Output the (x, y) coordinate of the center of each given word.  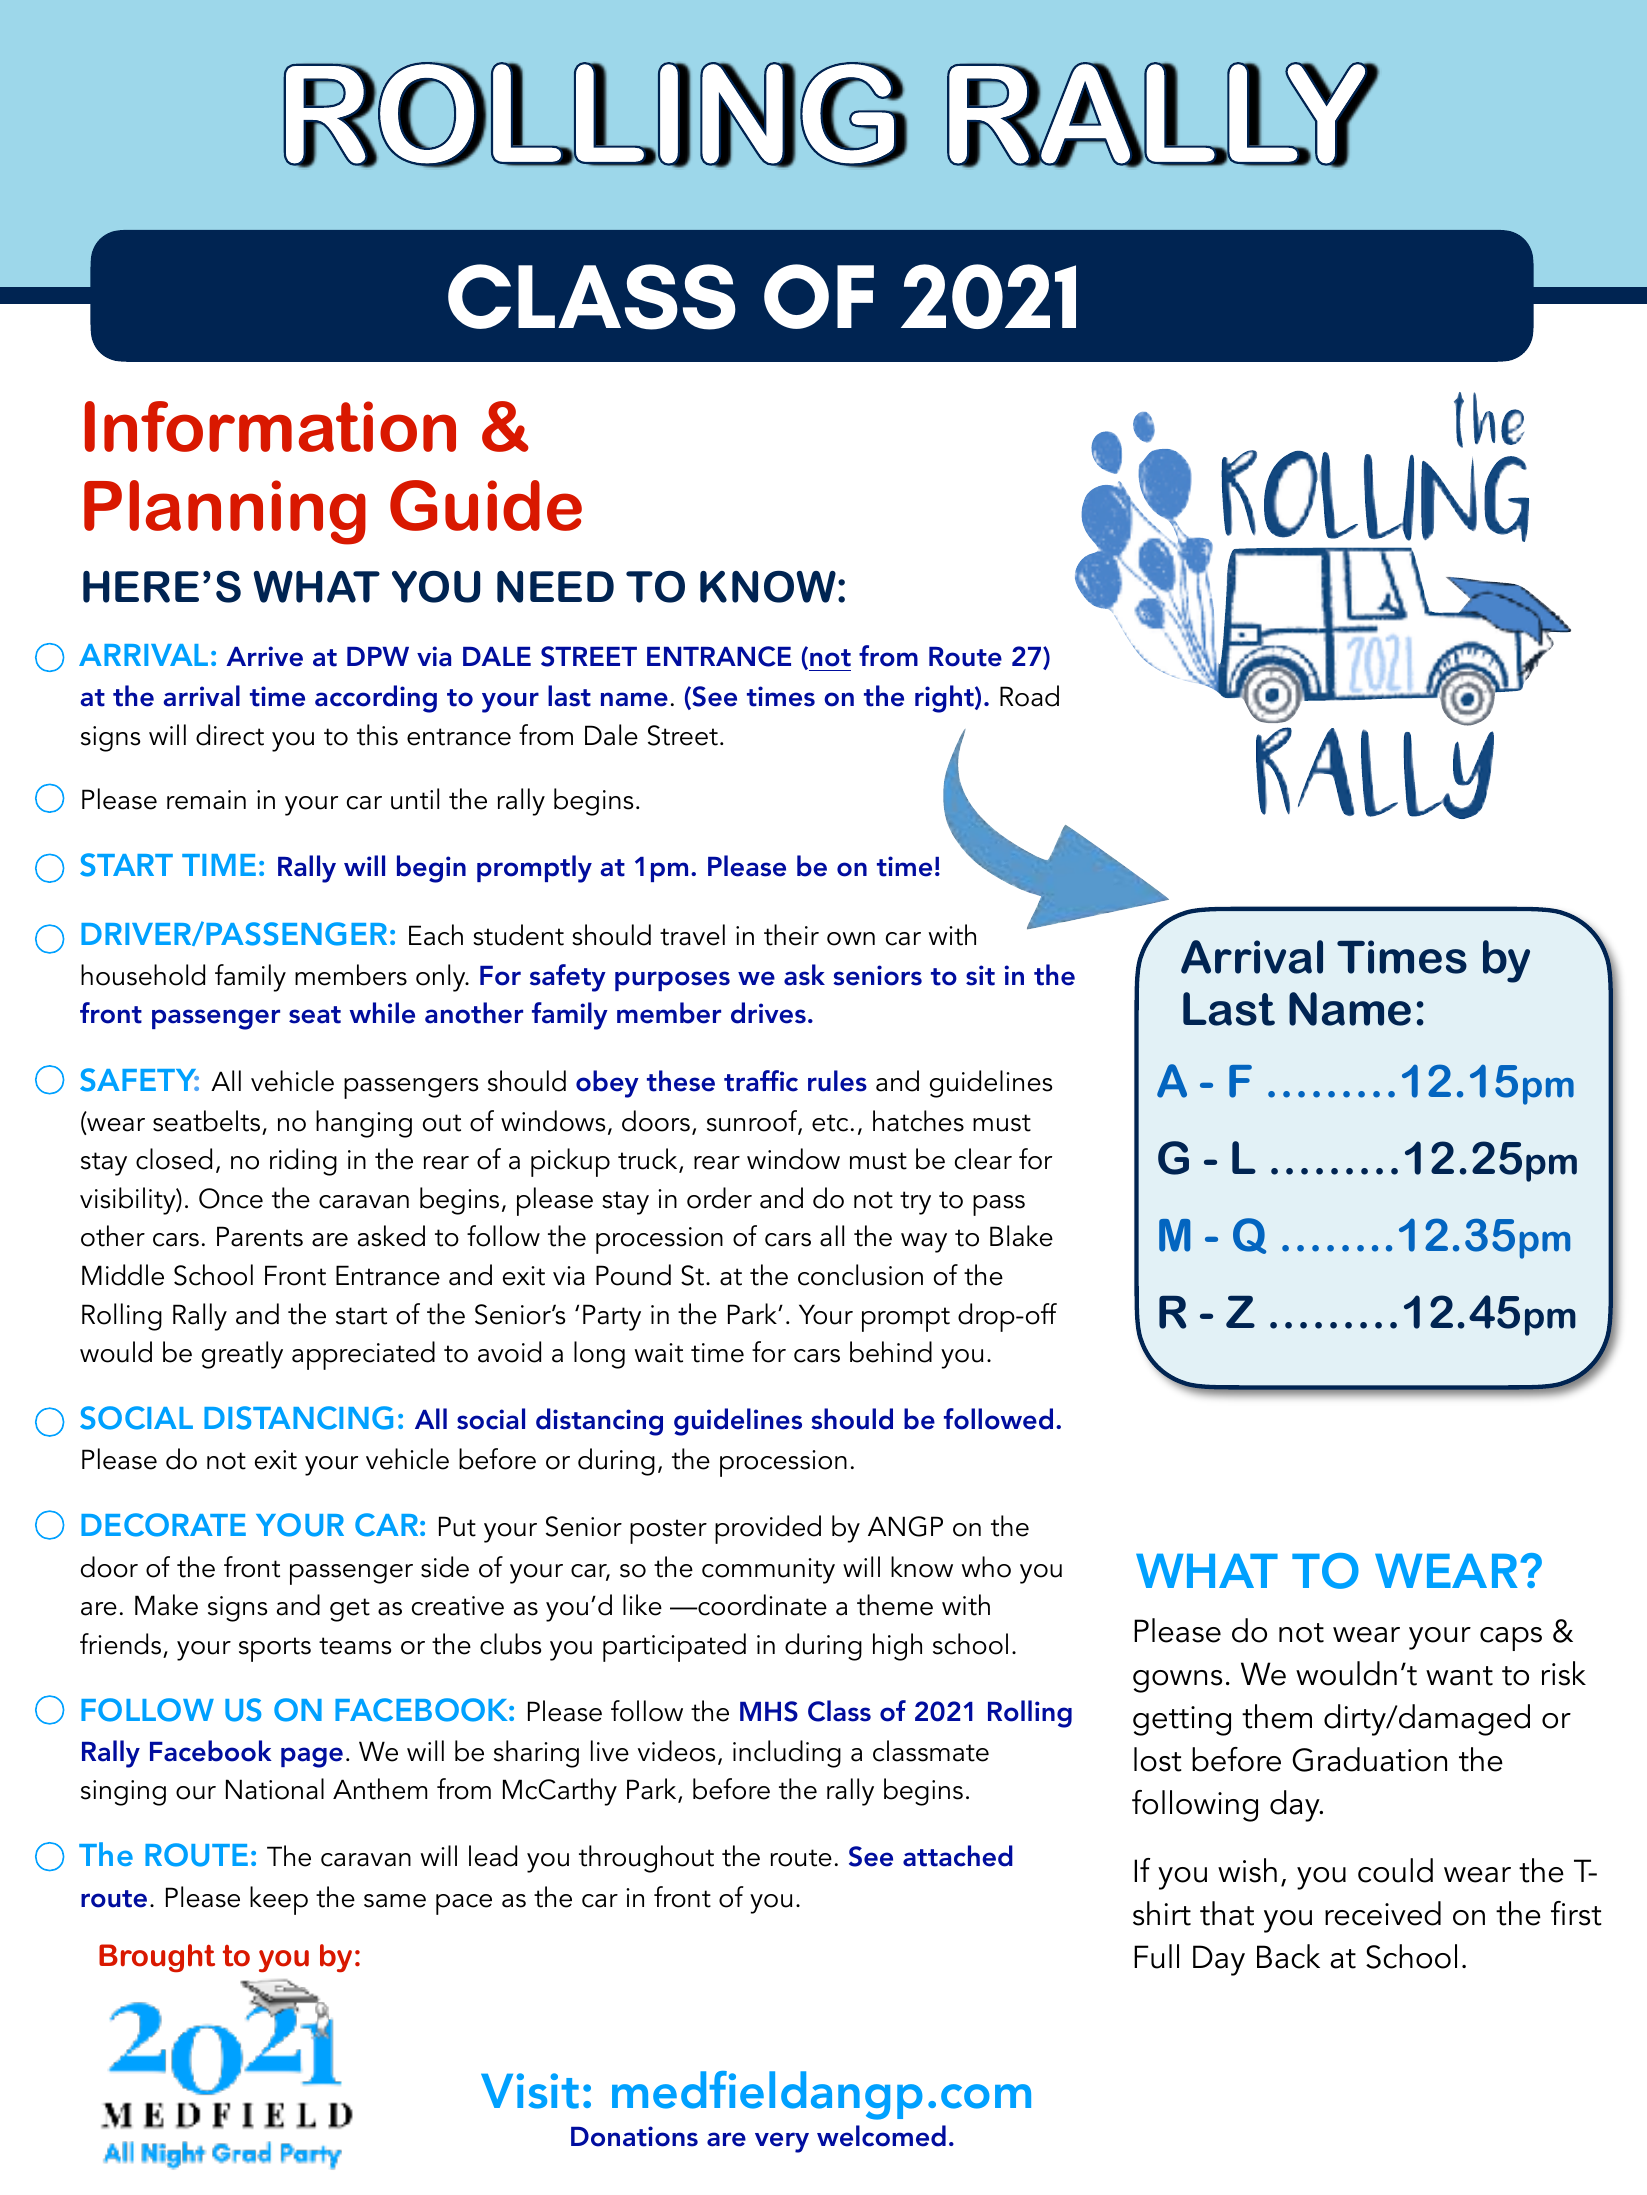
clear (983, 1159)
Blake (1021, 1236)
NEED (555, 587)
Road (1029, 696)
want (1459, 1676)
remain (206, 800)
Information (270, 426)
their (791, 935)
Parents (260, 1236)
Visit (530, 2091)
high (897, 1647)
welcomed (881, 2136)
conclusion (860, 1275)
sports (275, 1649)
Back (1288, 1956)
